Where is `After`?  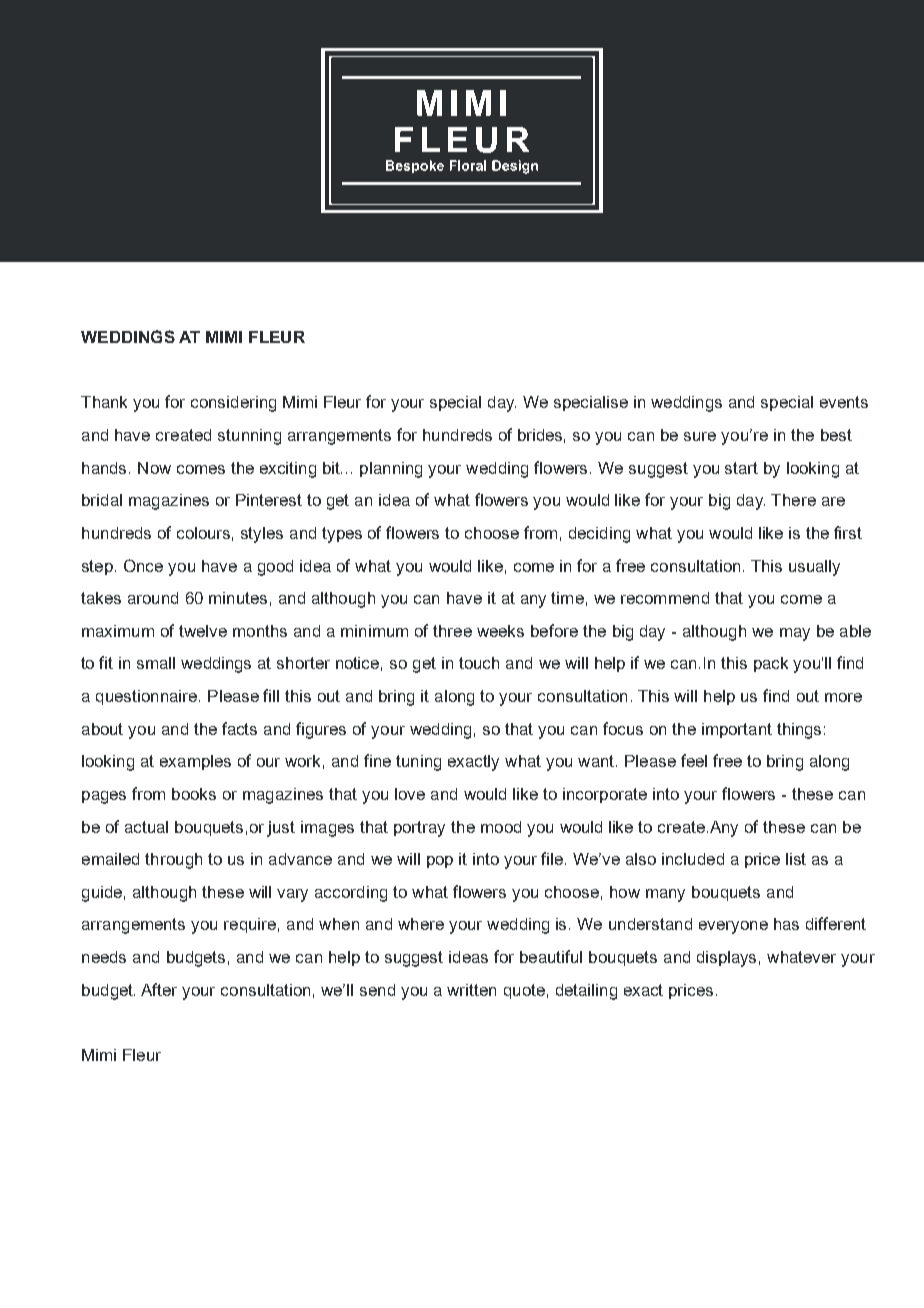 After is located at coordinates (159, 989).
